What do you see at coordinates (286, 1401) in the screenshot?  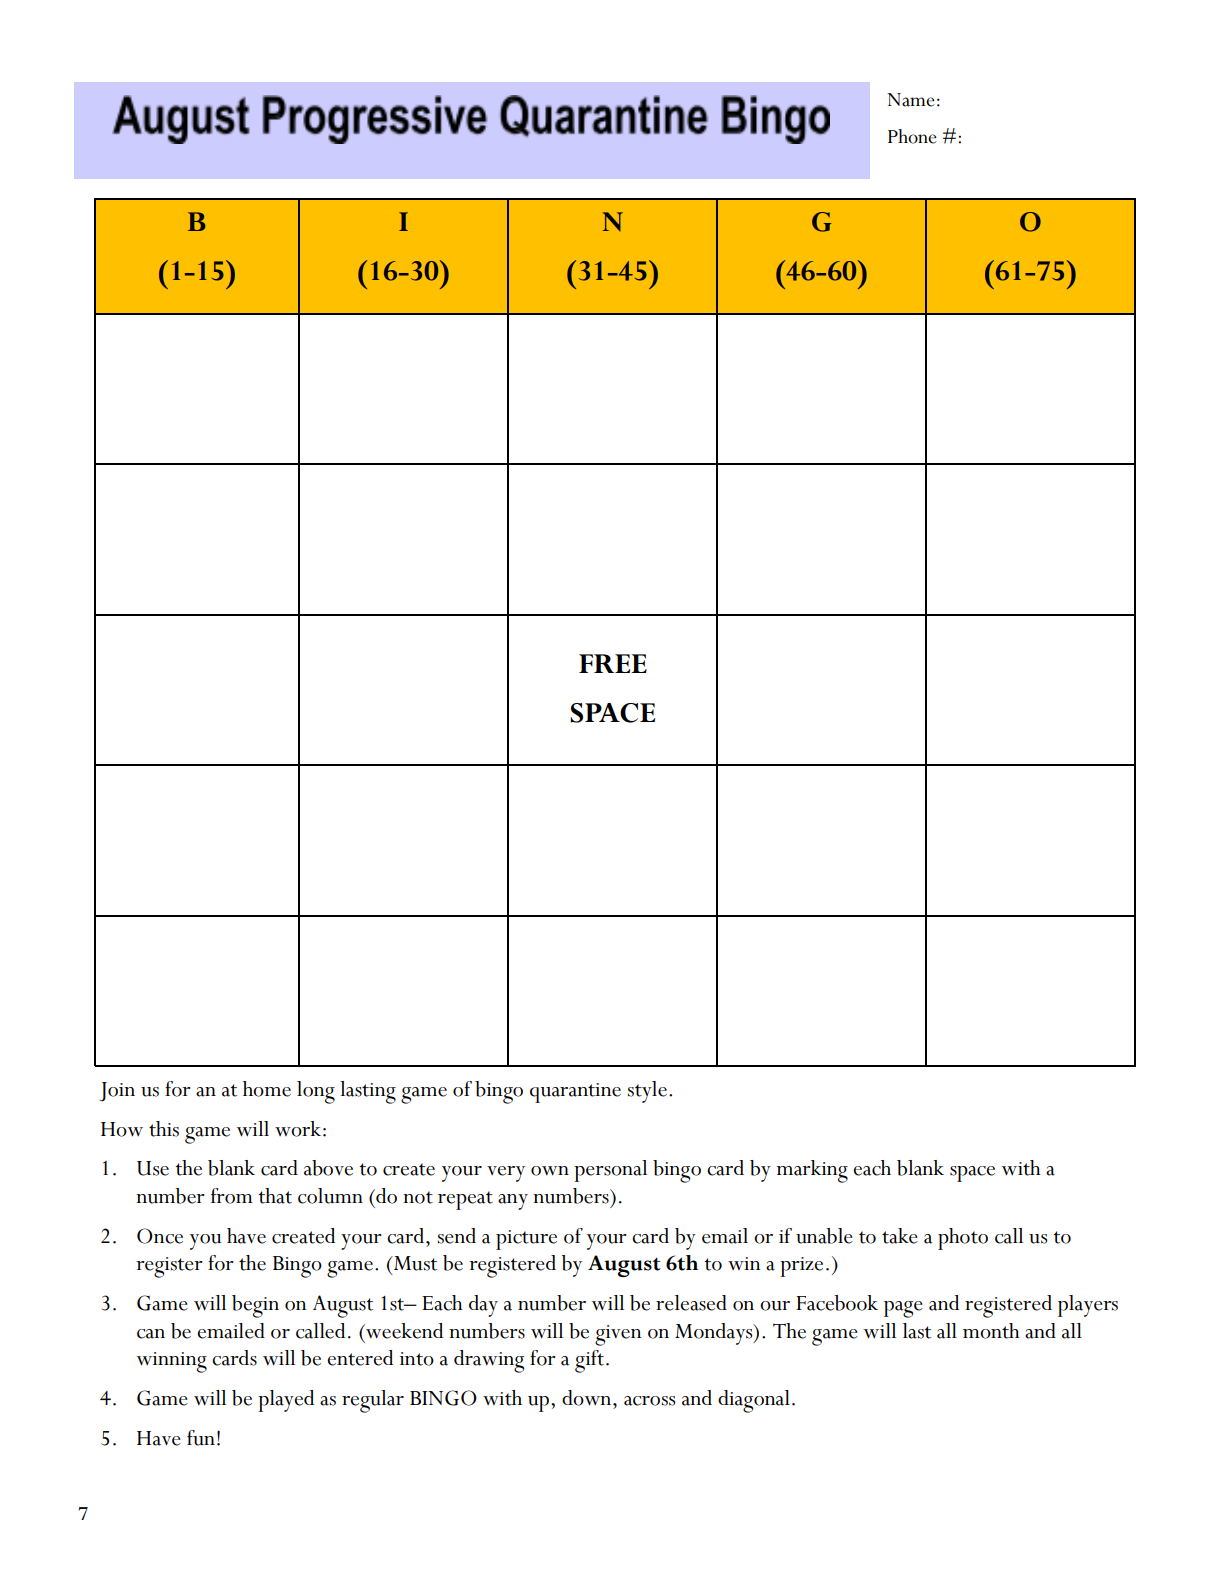 I see `played` at bounding box center [286, 1401].
